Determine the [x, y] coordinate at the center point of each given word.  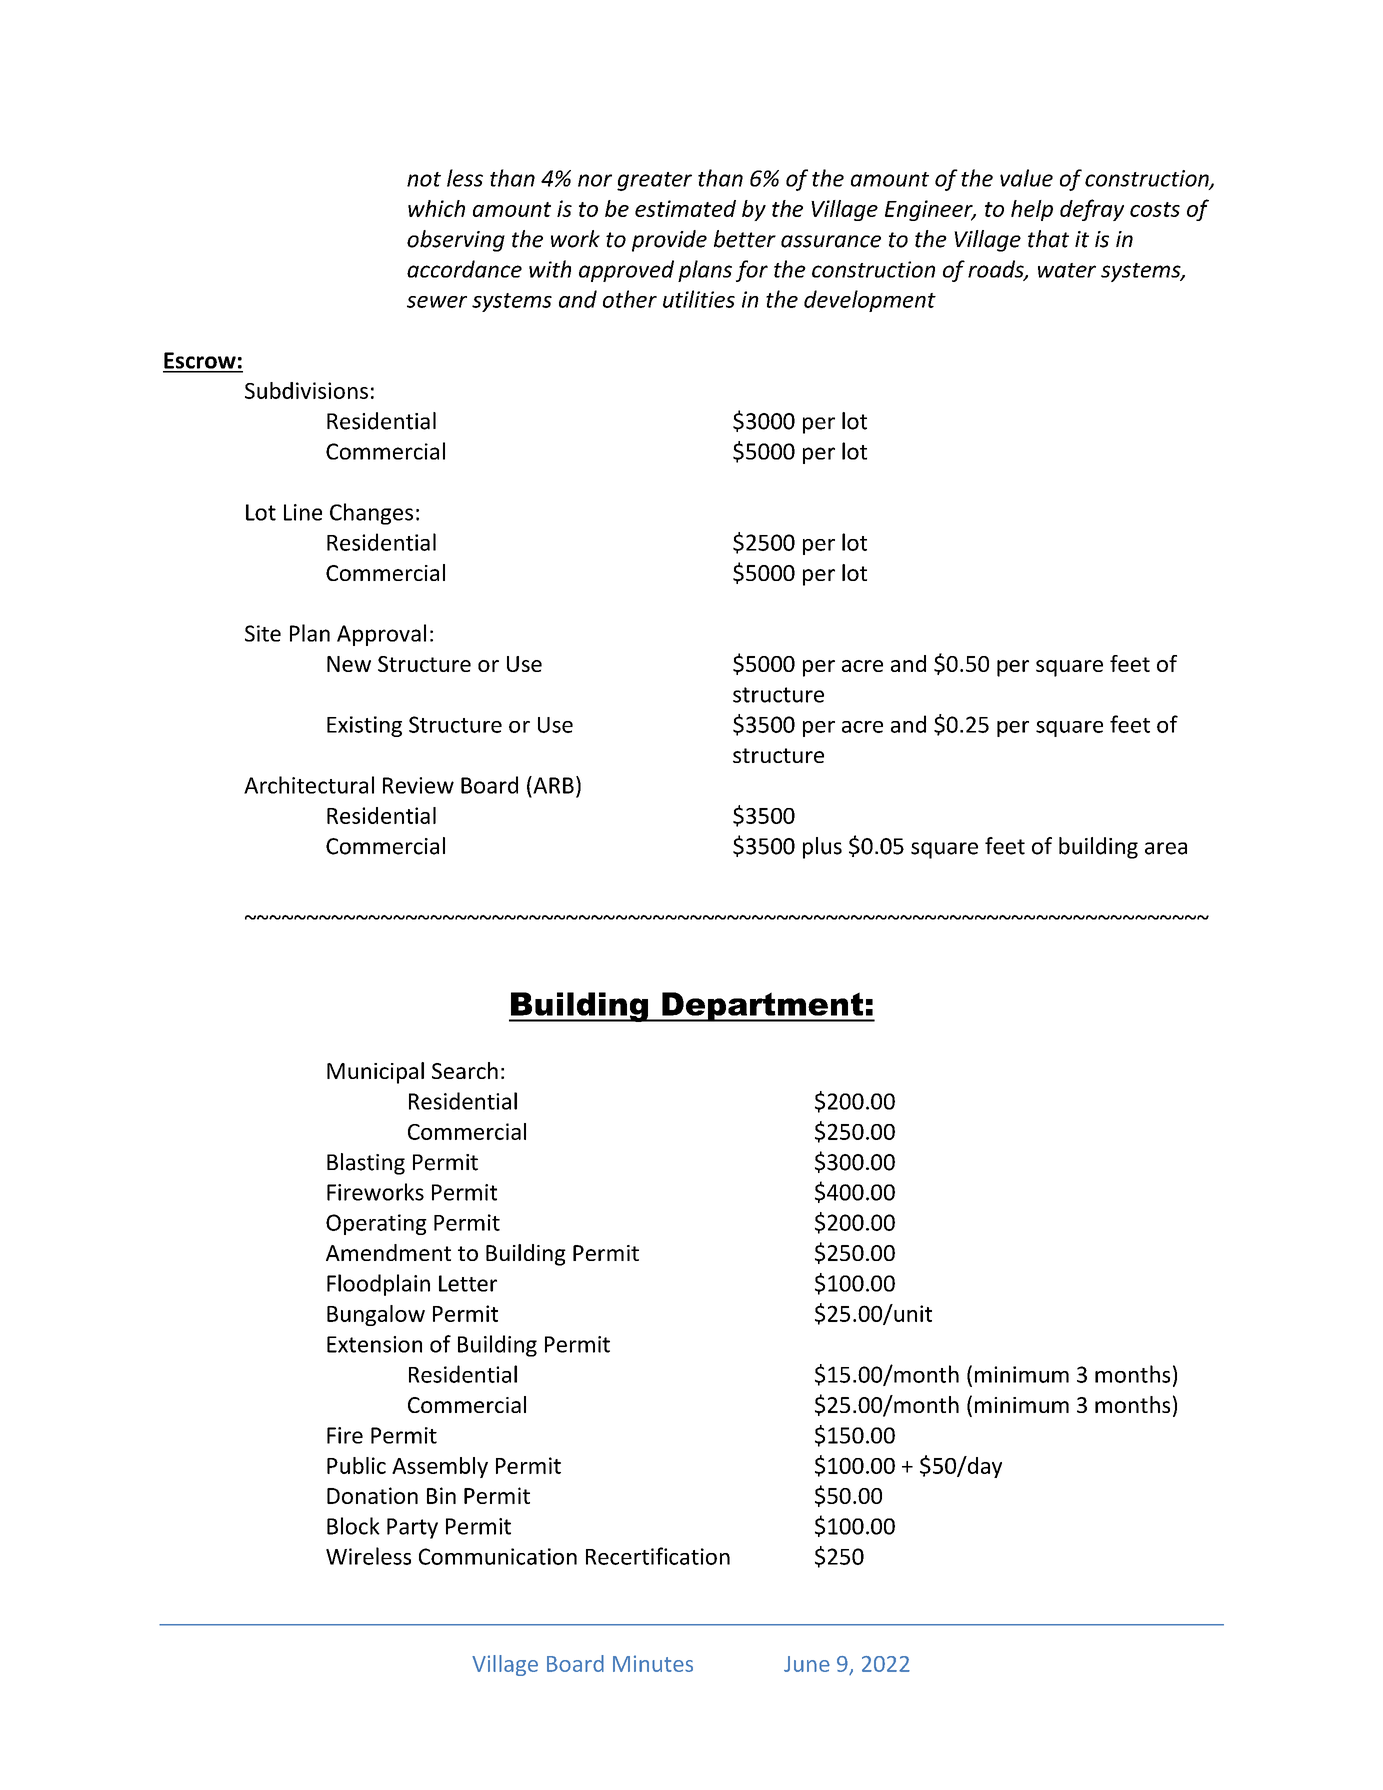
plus [822, 848]
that [1048, 239]
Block [353, 1526]
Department [763, 1007]
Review [418, 785]
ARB [552, 785]
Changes [371, 514]
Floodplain [378, 1285]
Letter [468, 1283]
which [436, 208]
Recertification [658, 1556]
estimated [685, 208]
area [1166, 848]
